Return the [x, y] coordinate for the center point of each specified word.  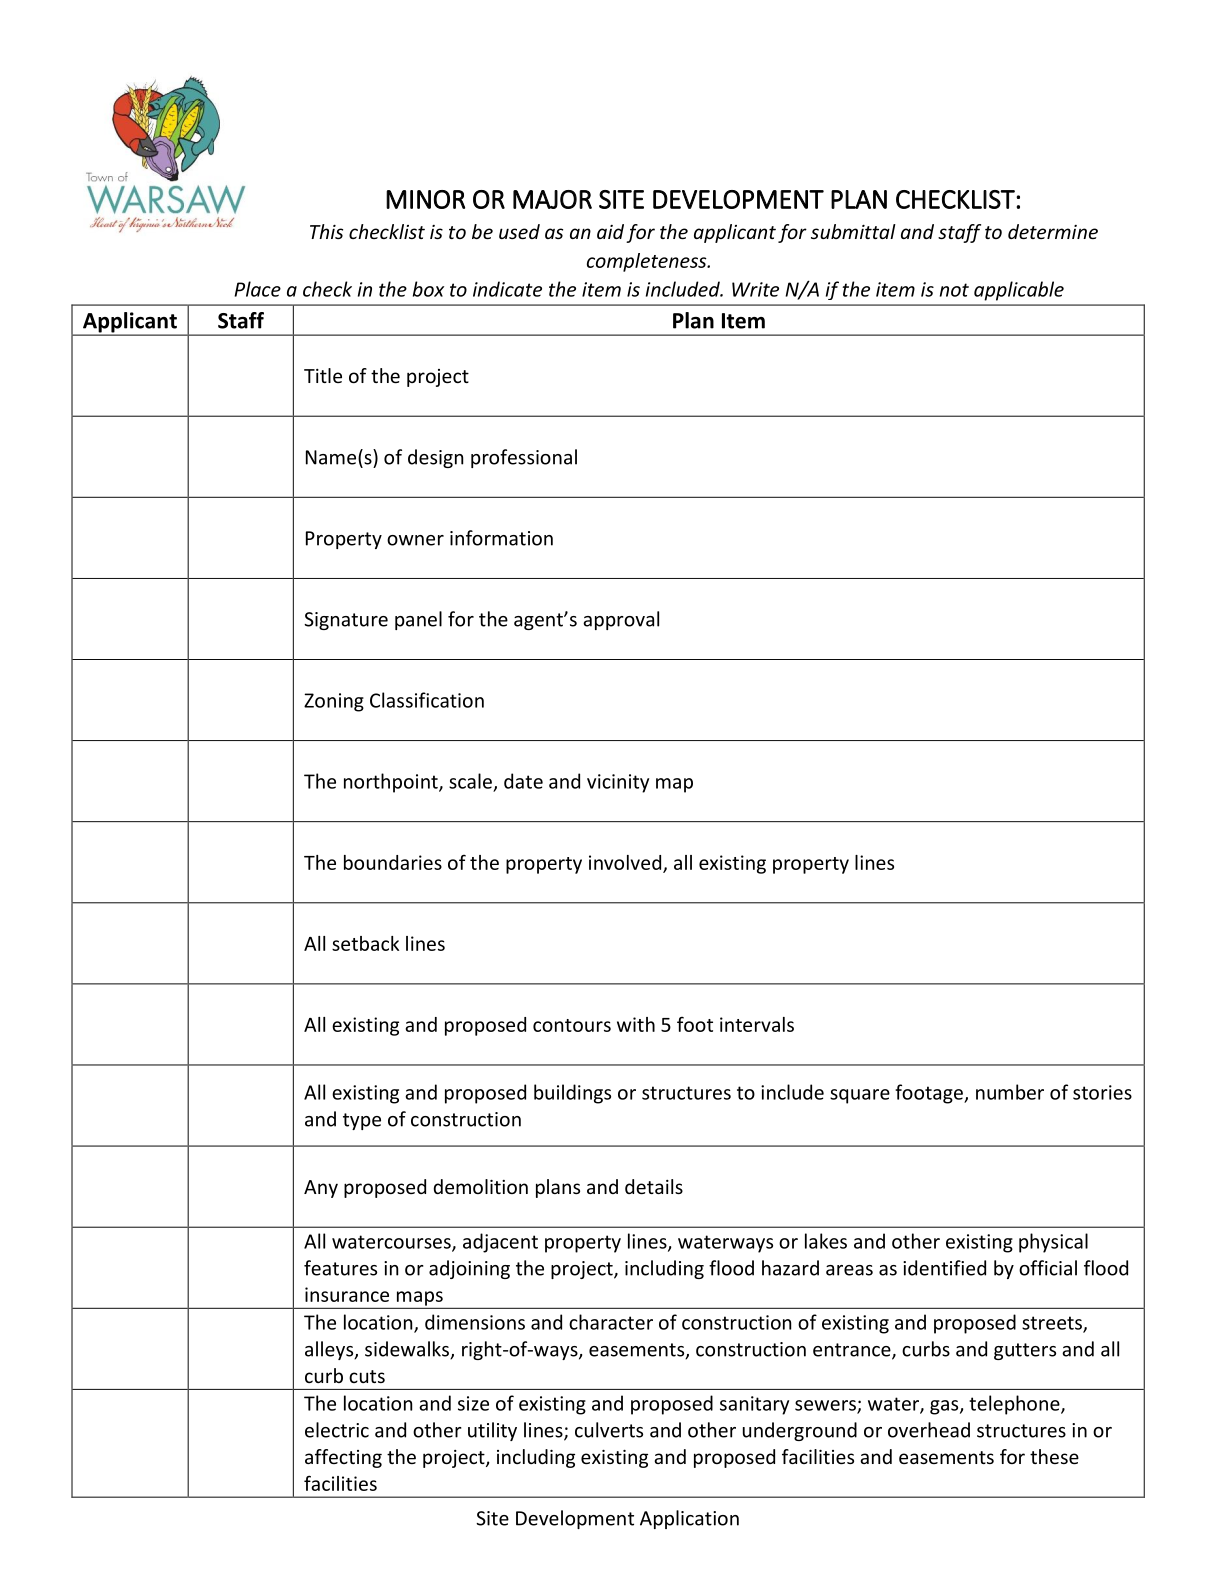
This [326, 231]
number [1010, 1092]
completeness [648, 262]
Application [689, 1519]
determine [1053, 231]
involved [626, 863]
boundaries [393, 862]
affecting [343, 1458]
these [1054, 1456]
